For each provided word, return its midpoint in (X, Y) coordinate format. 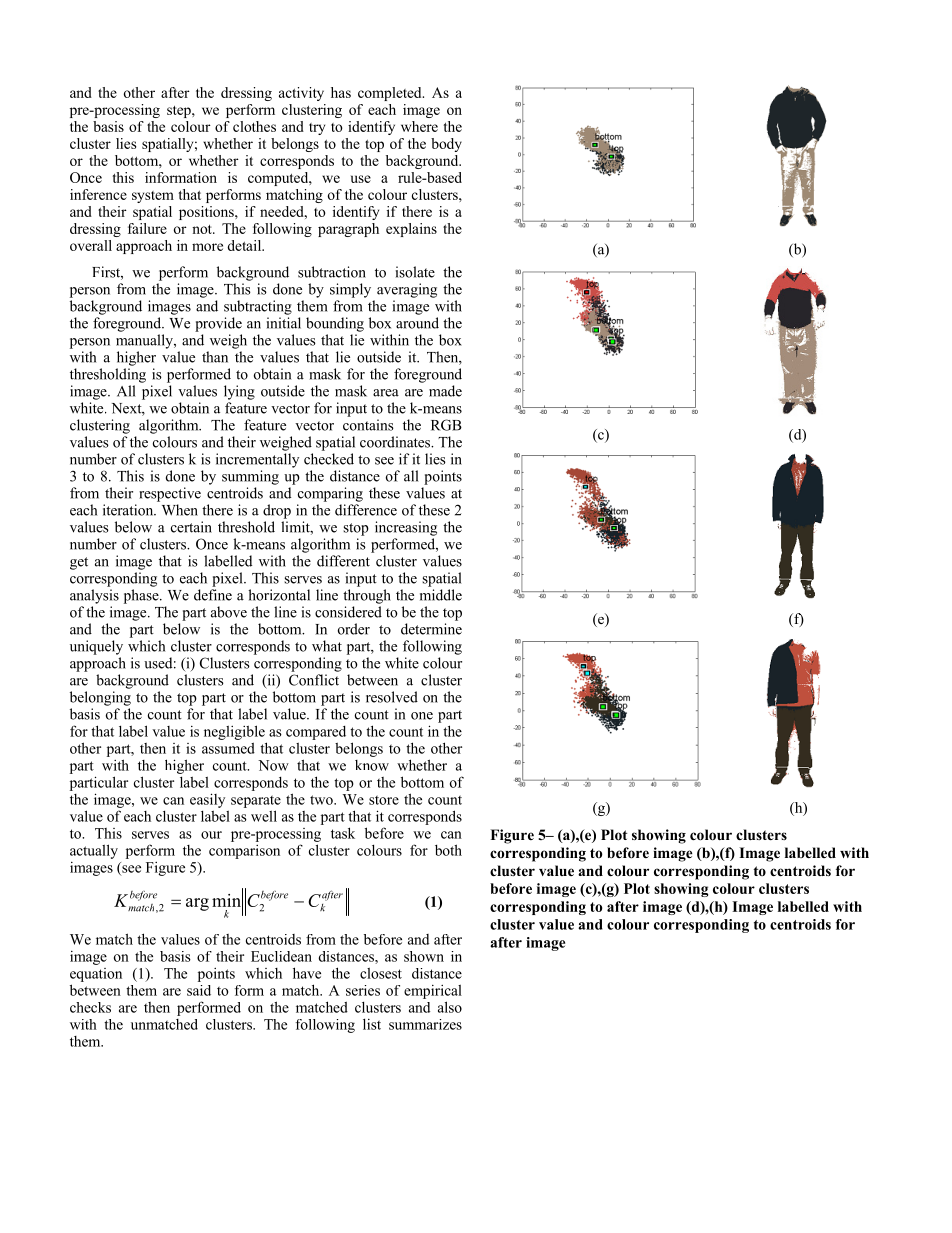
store (384, 800)
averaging (407, 290)
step (180, 112)
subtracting (258, 307)
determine (431, 629)
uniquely (96, 647)
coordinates (396, 442)
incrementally (257, 460)
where (419, 126)
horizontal (279, 595)
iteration (129, 510)
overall (91, 245)
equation (96, 975)
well (264, 816)
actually (94, 851)
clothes (254, 126)
